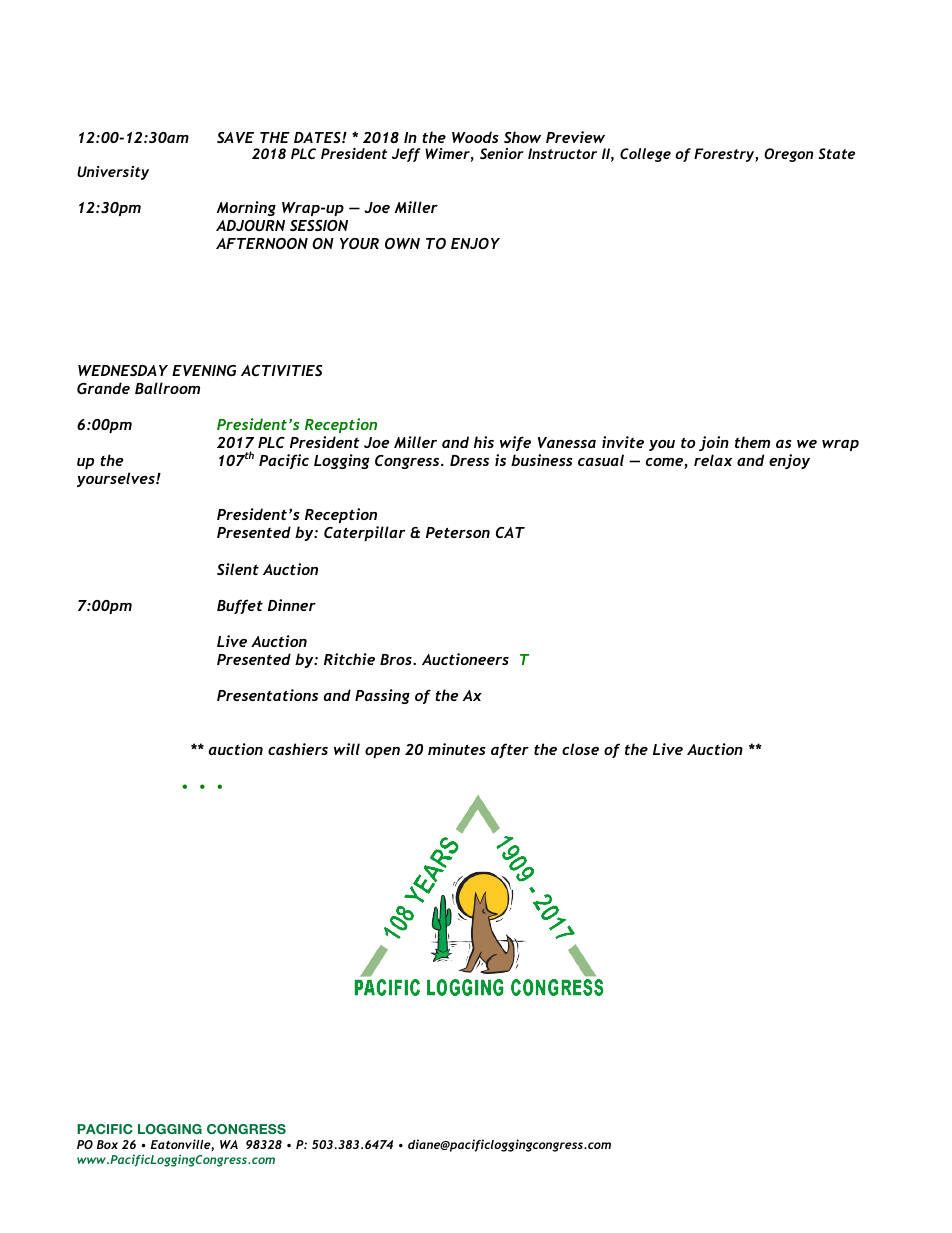 The width and height of the screenshot is (952, 1233). I want to click on Senior, so click(502, 153).
